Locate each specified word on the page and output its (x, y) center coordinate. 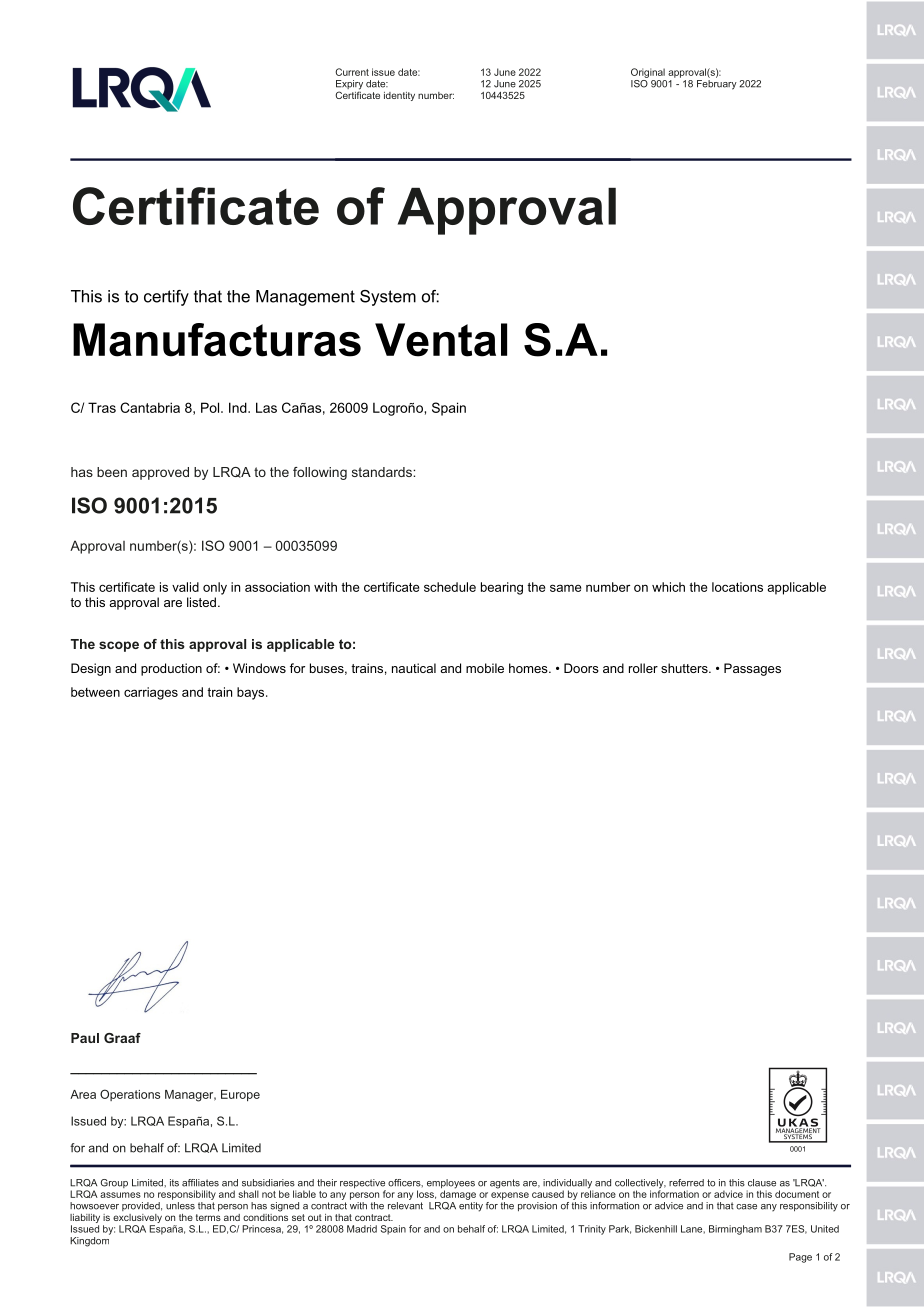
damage (458, 1194)
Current (352, 72)
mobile (485, 668)
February (717, 83)
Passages (752, 669)
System (388, 298)
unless (180, 1206)
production (171, 669)
